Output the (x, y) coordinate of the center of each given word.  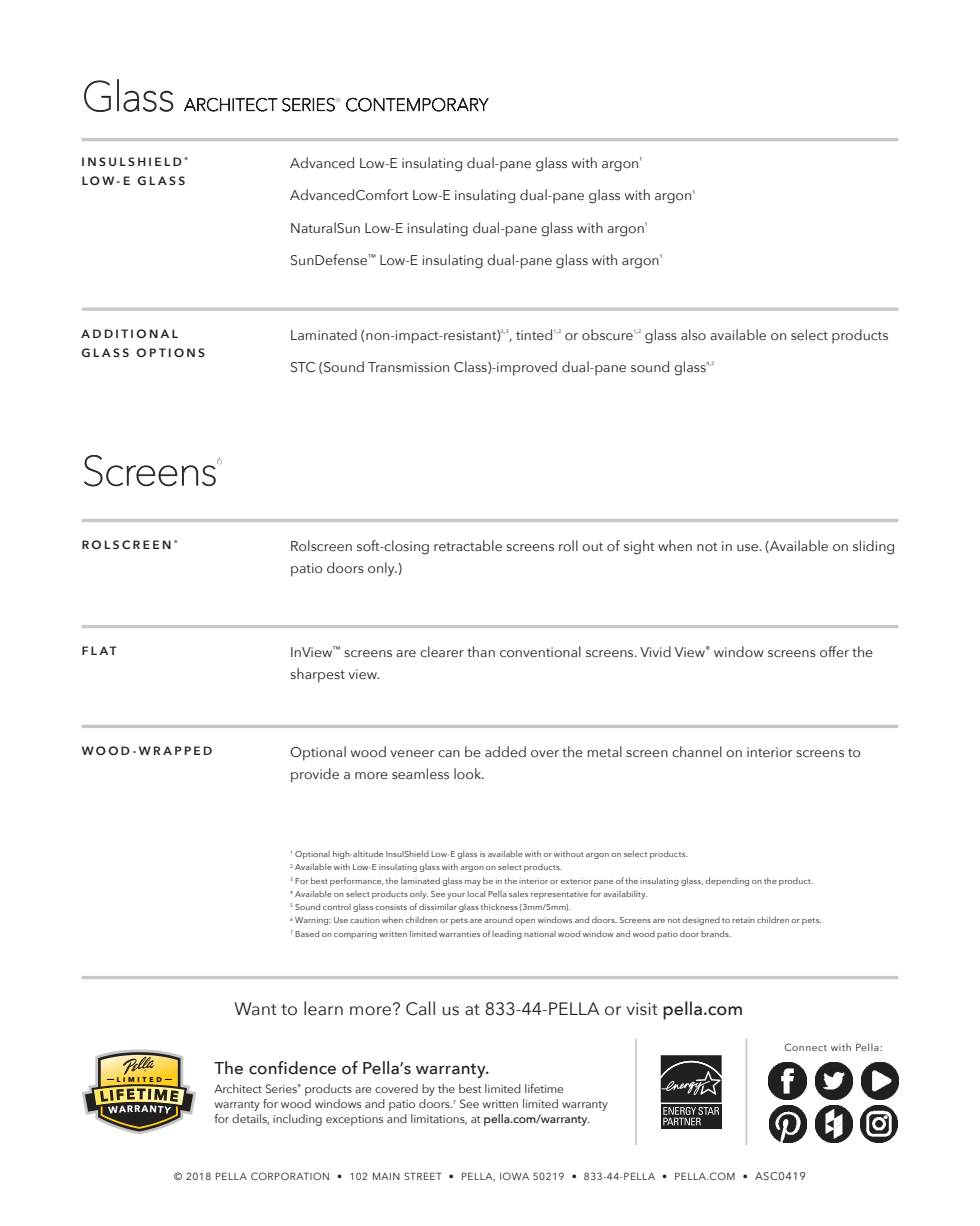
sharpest (317, 675)
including (297, 1120)
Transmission (408, 367)
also (693, 334)
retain (743, 920)
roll (568, 545)
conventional (540, 652)
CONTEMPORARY (417, 105)
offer (834, 651)
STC (303, 367)
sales (518, 893)
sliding (873, 547)
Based (307, 933)
